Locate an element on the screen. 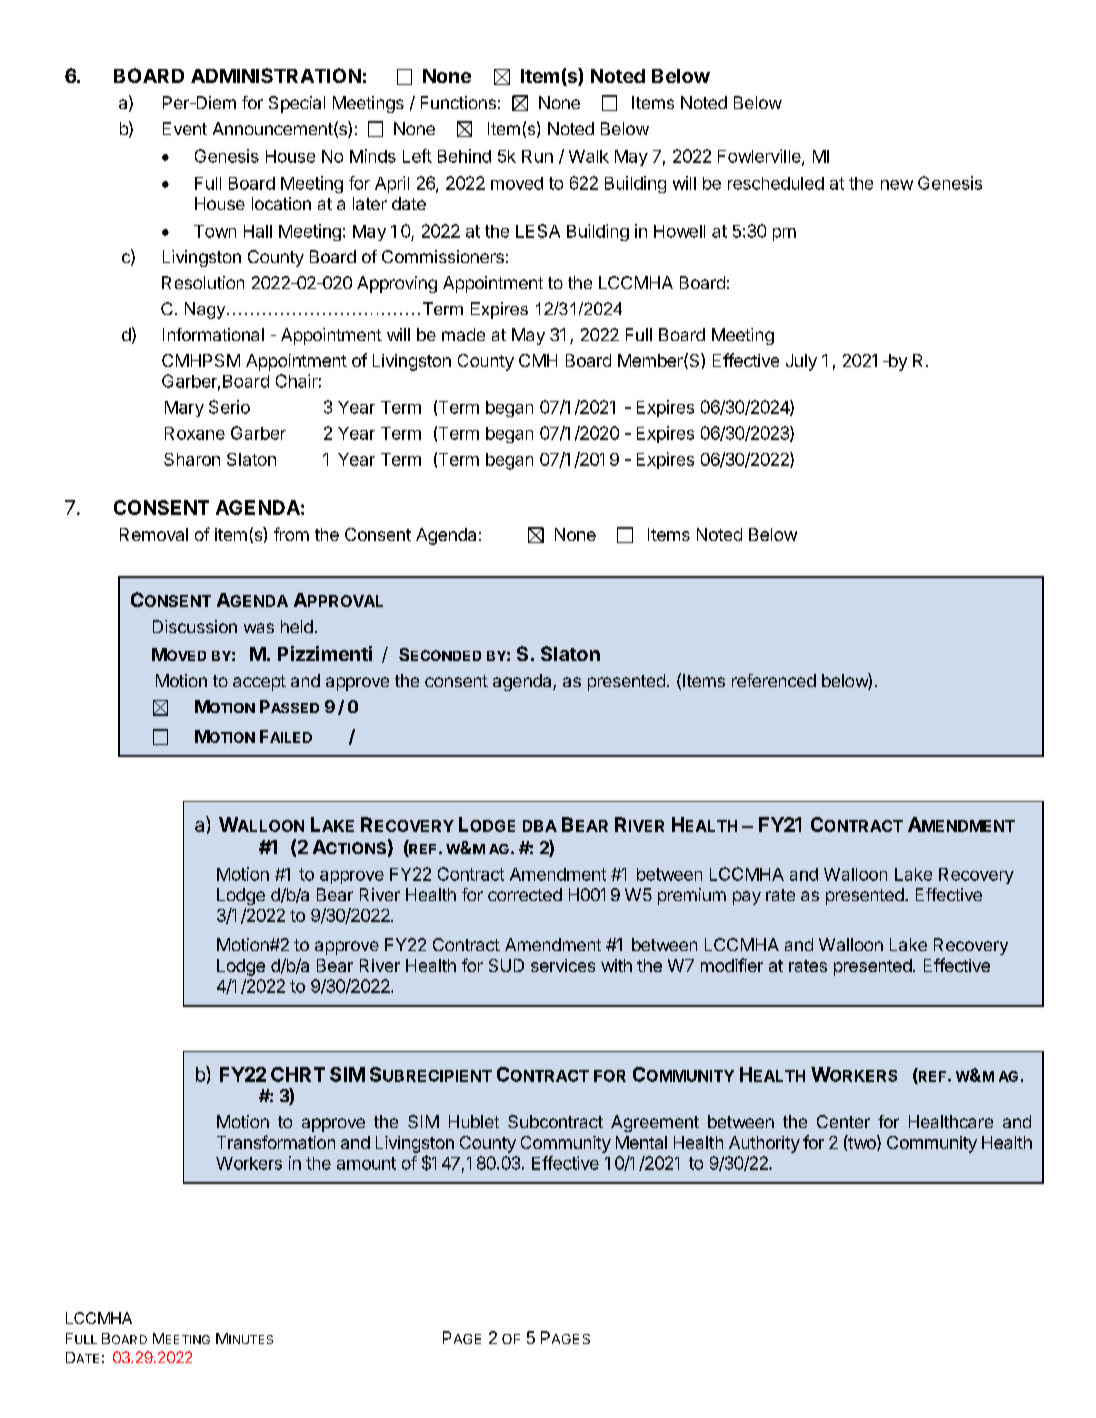 The width and height of the screenshot is (1096, 1418). Run is located at coordinates (537, 156).
